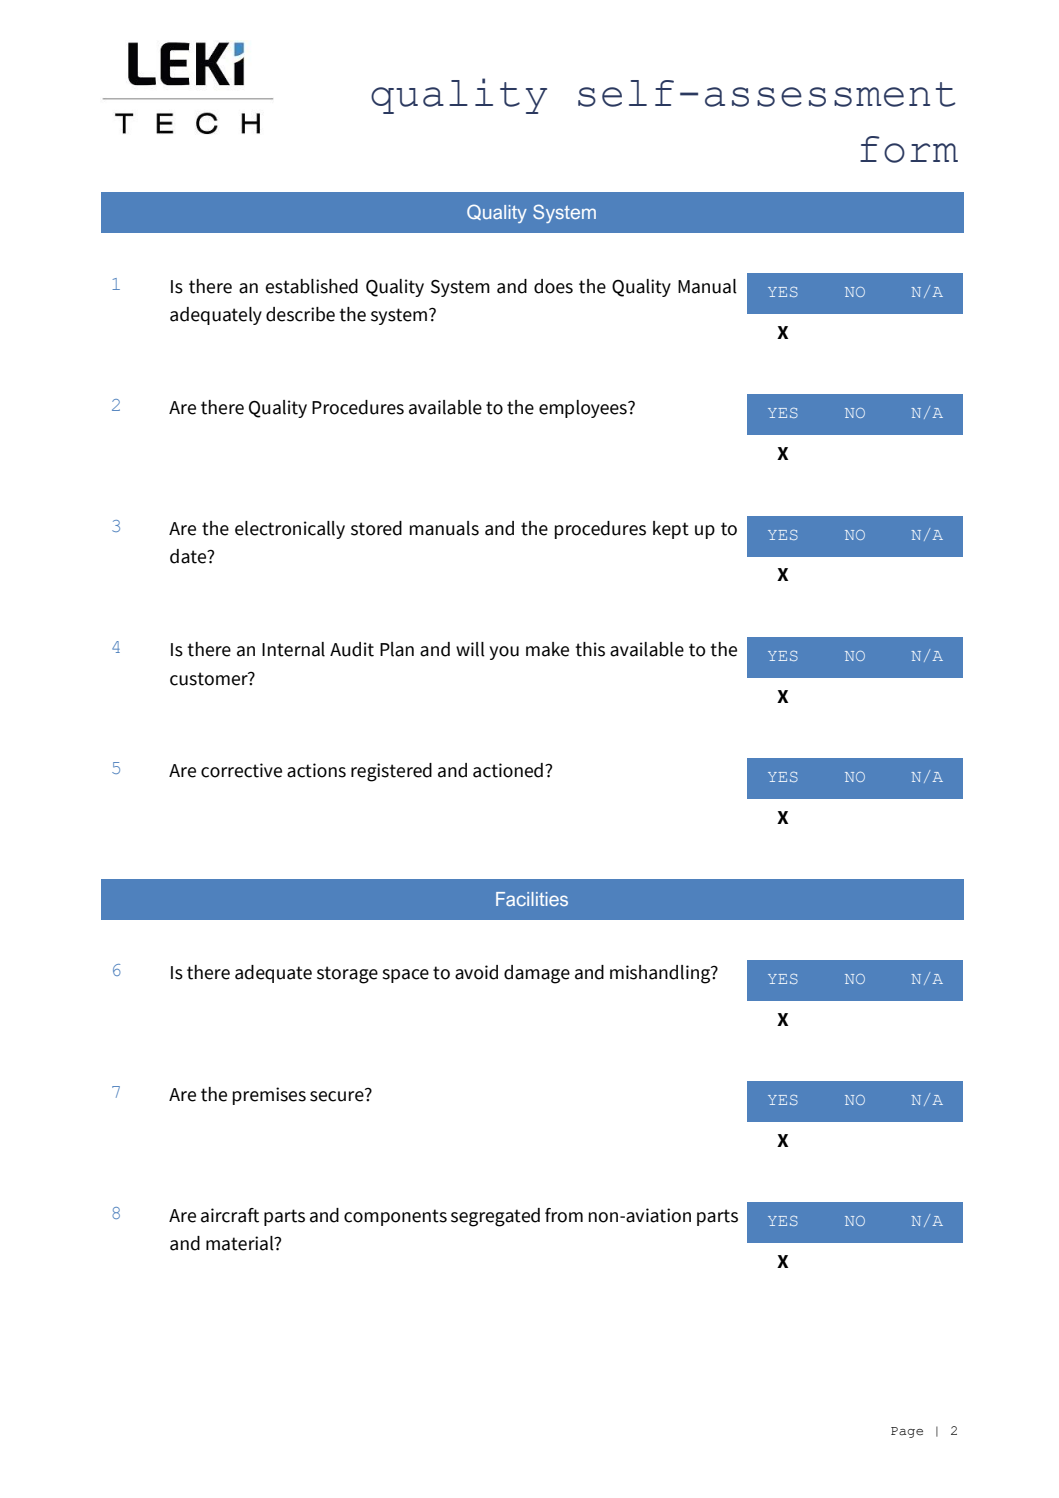 This document has width=1059, height=1498. I want to click on form, so click(909, 149).
